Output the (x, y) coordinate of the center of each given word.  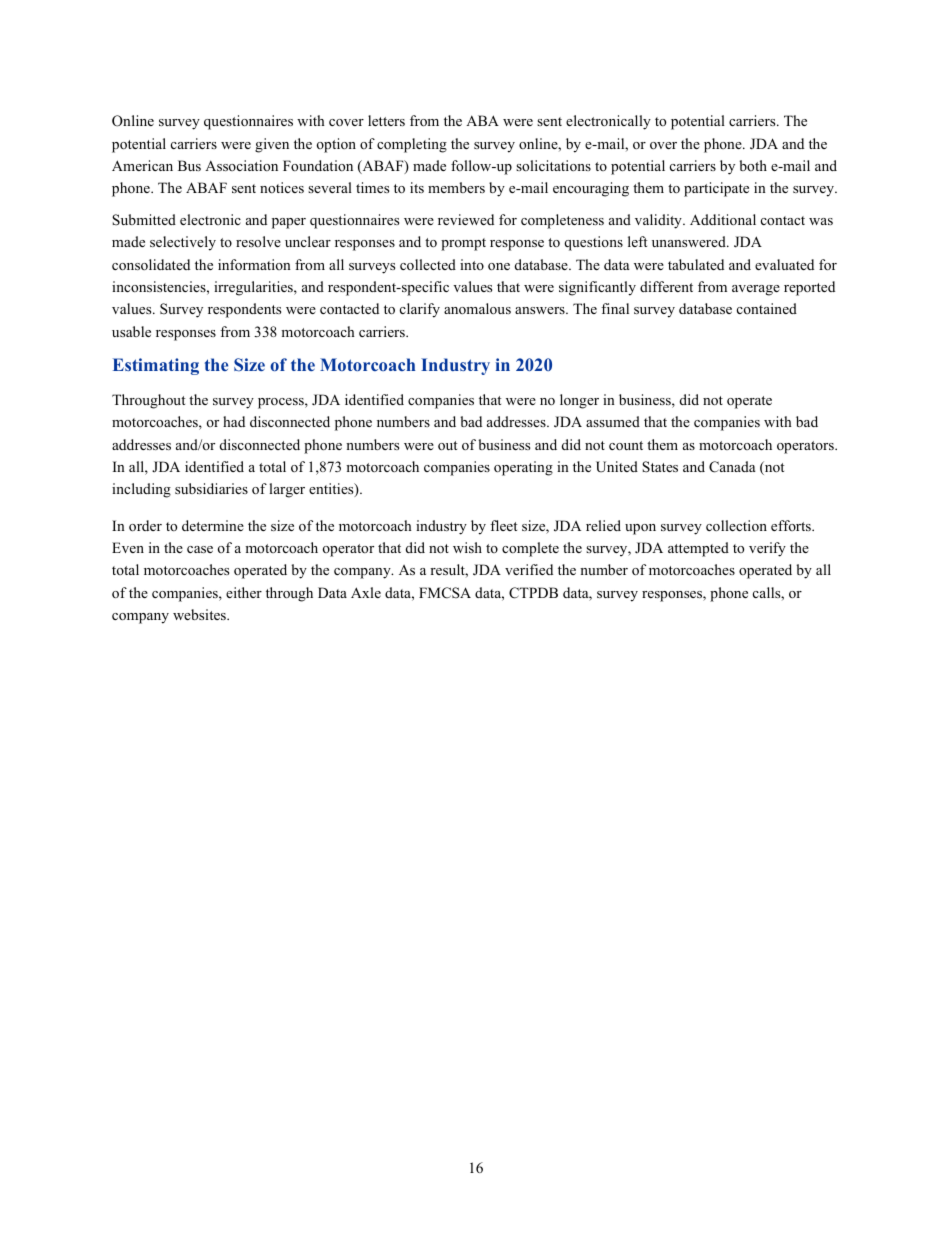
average (756, 290)
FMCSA (445, 593)
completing (412, 145)
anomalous (477, 308)
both (753, 165)
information (254, 264)
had (234, 421)
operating (523, 468)
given (272, 145)
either (244, 592)
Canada (732, 467)
